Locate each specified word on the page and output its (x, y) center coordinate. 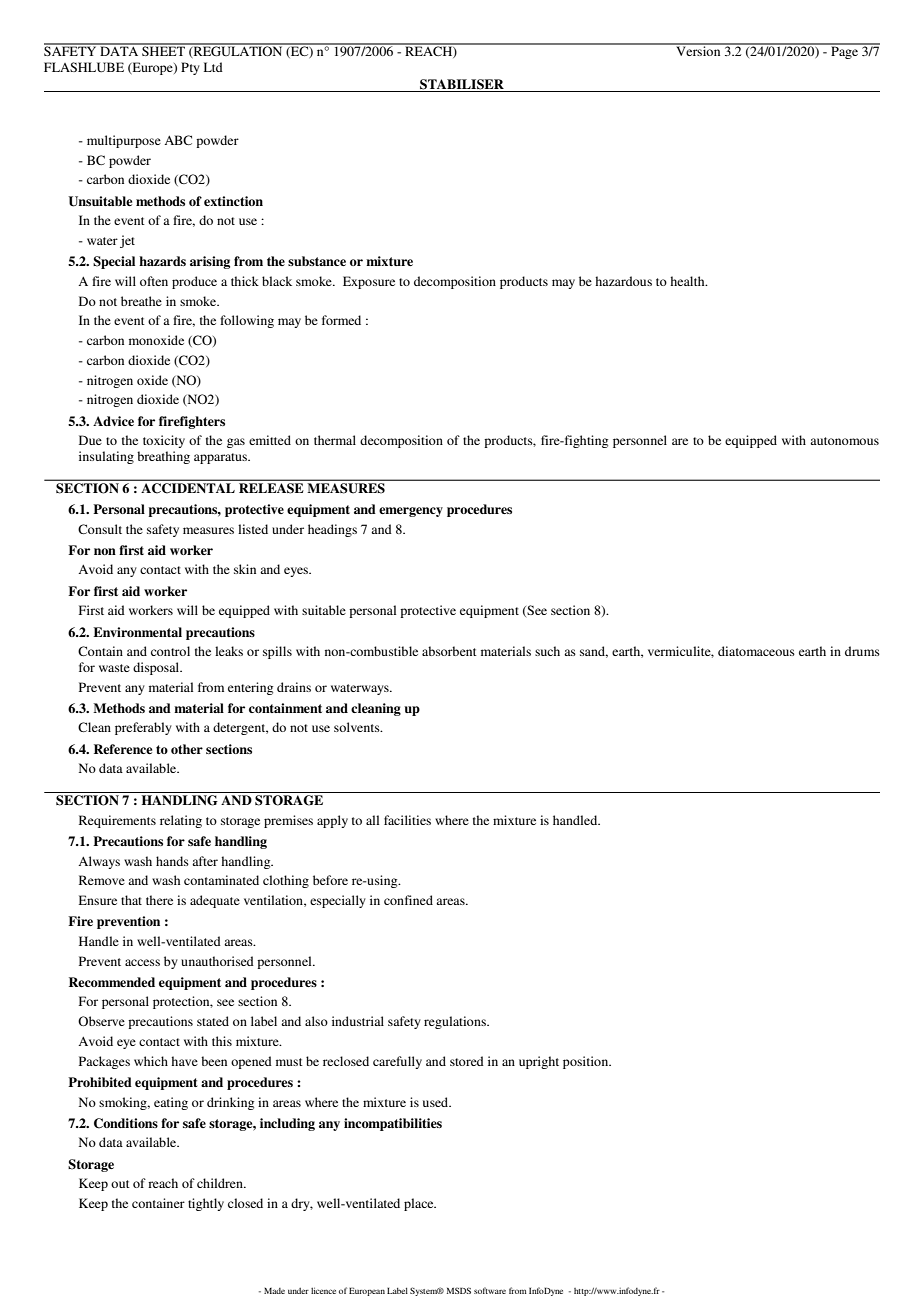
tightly (206, 1204)
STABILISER (462, 84)
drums (862, 651)
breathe (141, 301)
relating (181, 821)
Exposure (369, 282)
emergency (411, 512)
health (688, 281)
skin (245, 569)
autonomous (844, 441)
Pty (190, 68)
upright (539, 1062)
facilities (407, 820)
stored (467, 1061)
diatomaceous (756, 651)
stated (213, 1021)
